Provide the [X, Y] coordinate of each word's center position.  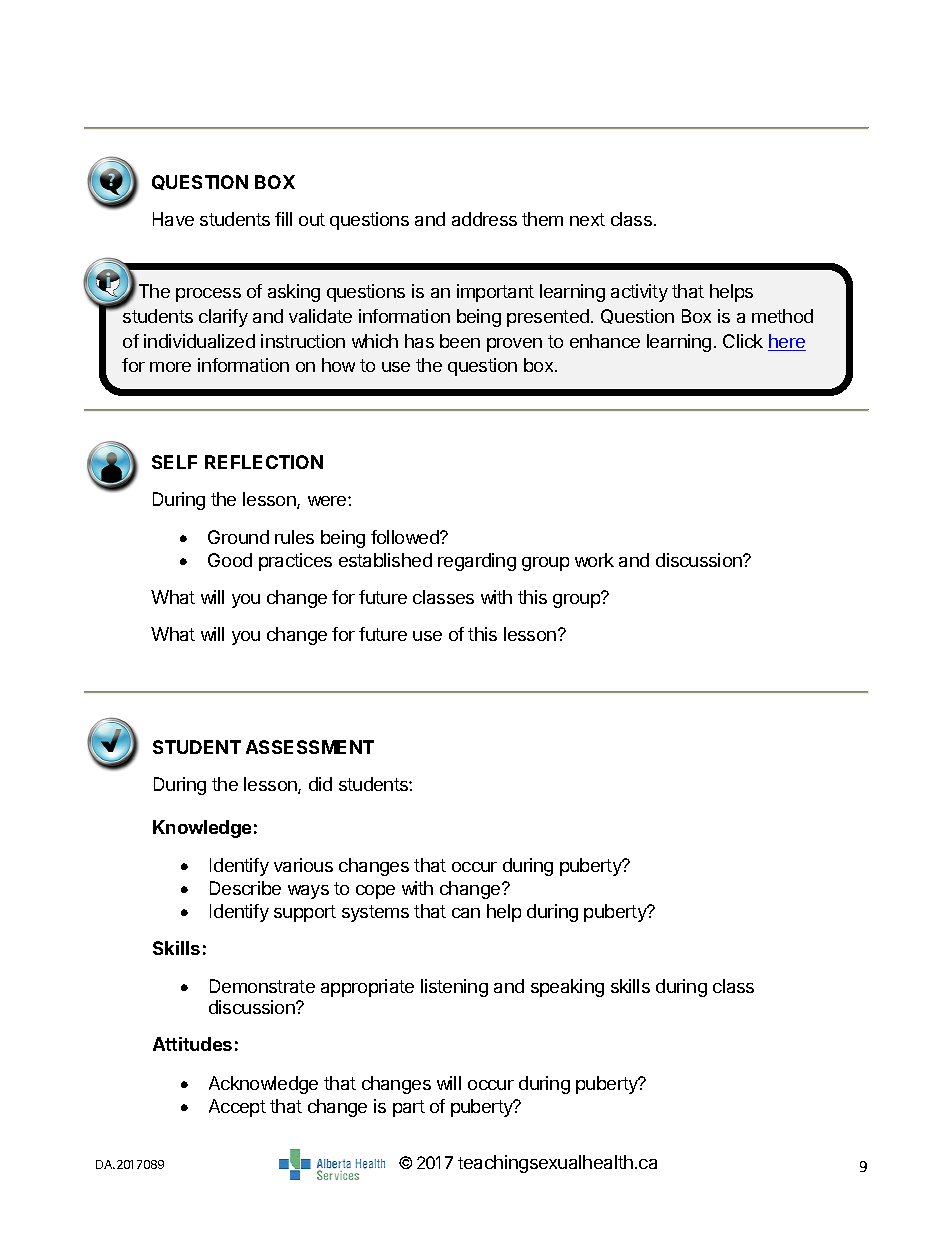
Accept [237, 1108]
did [320, 784]
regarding [477, 562]
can [466, 913]
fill [283, 219]
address [484, 219]
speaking [567, 988]
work [594, 560]
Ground [238, 537]
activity [639, 293]
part [409, 1108]
